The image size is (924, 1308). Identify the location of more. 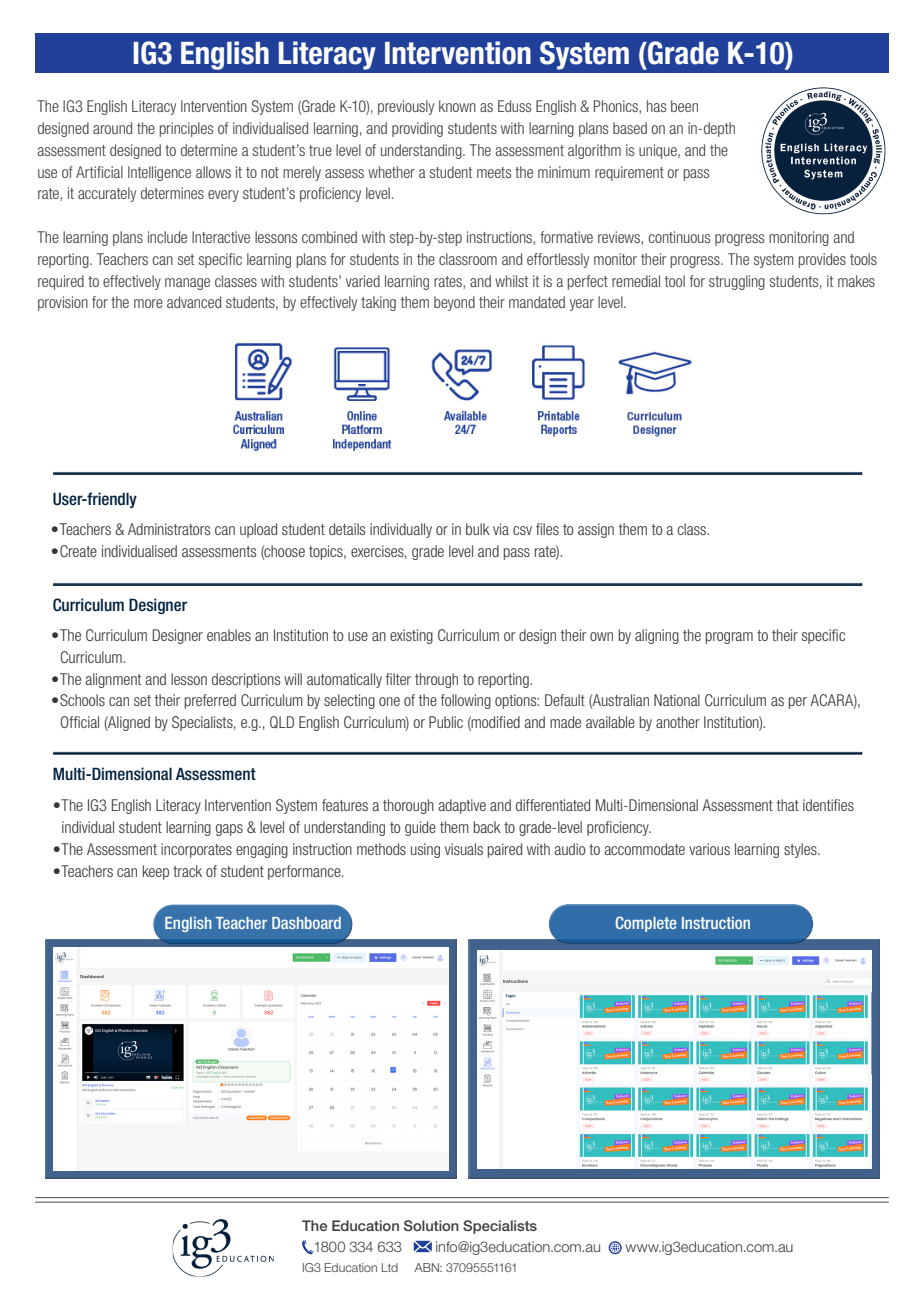
(148, 303).
